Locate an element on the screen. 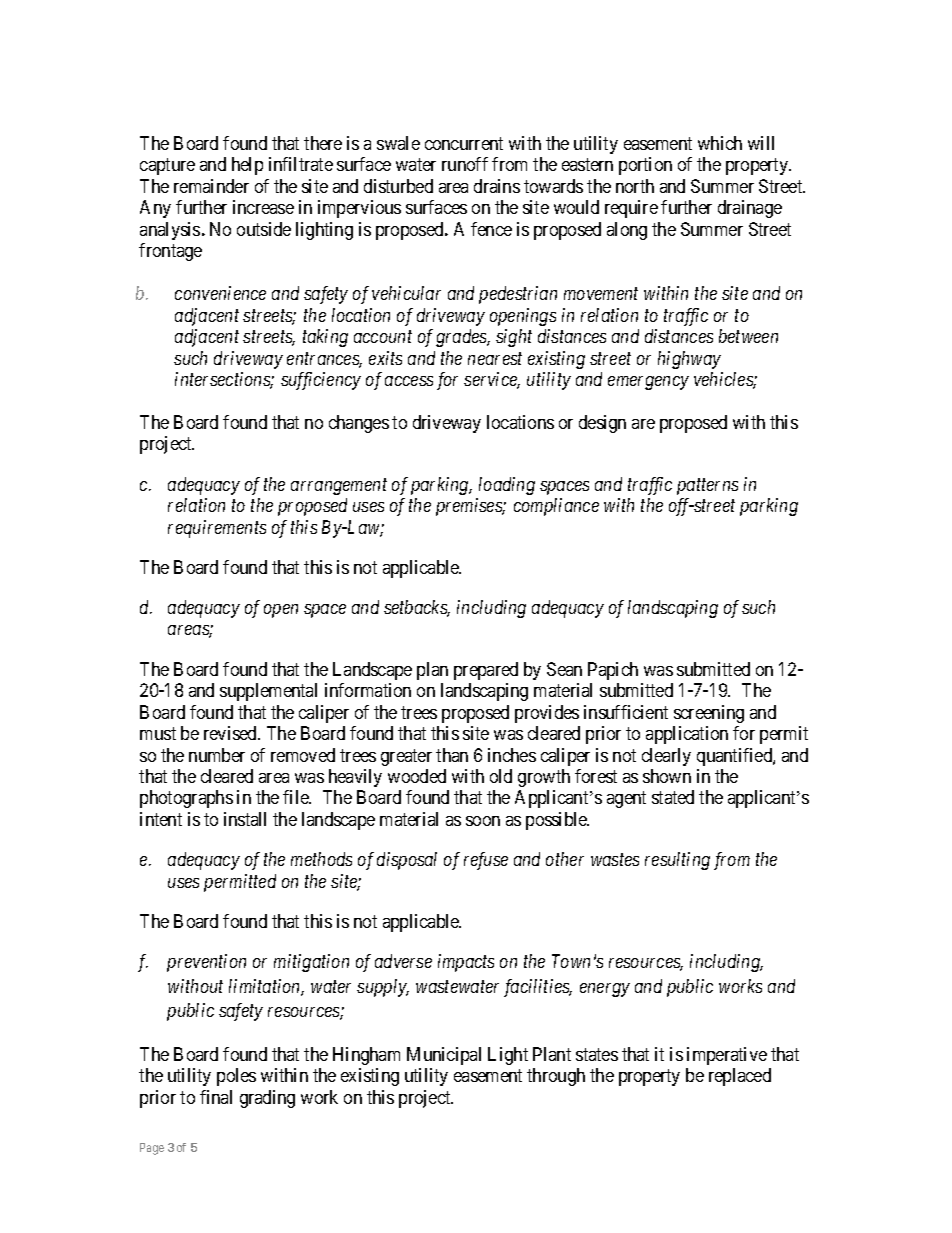  supplemental is located at coordinates (268, 692).
